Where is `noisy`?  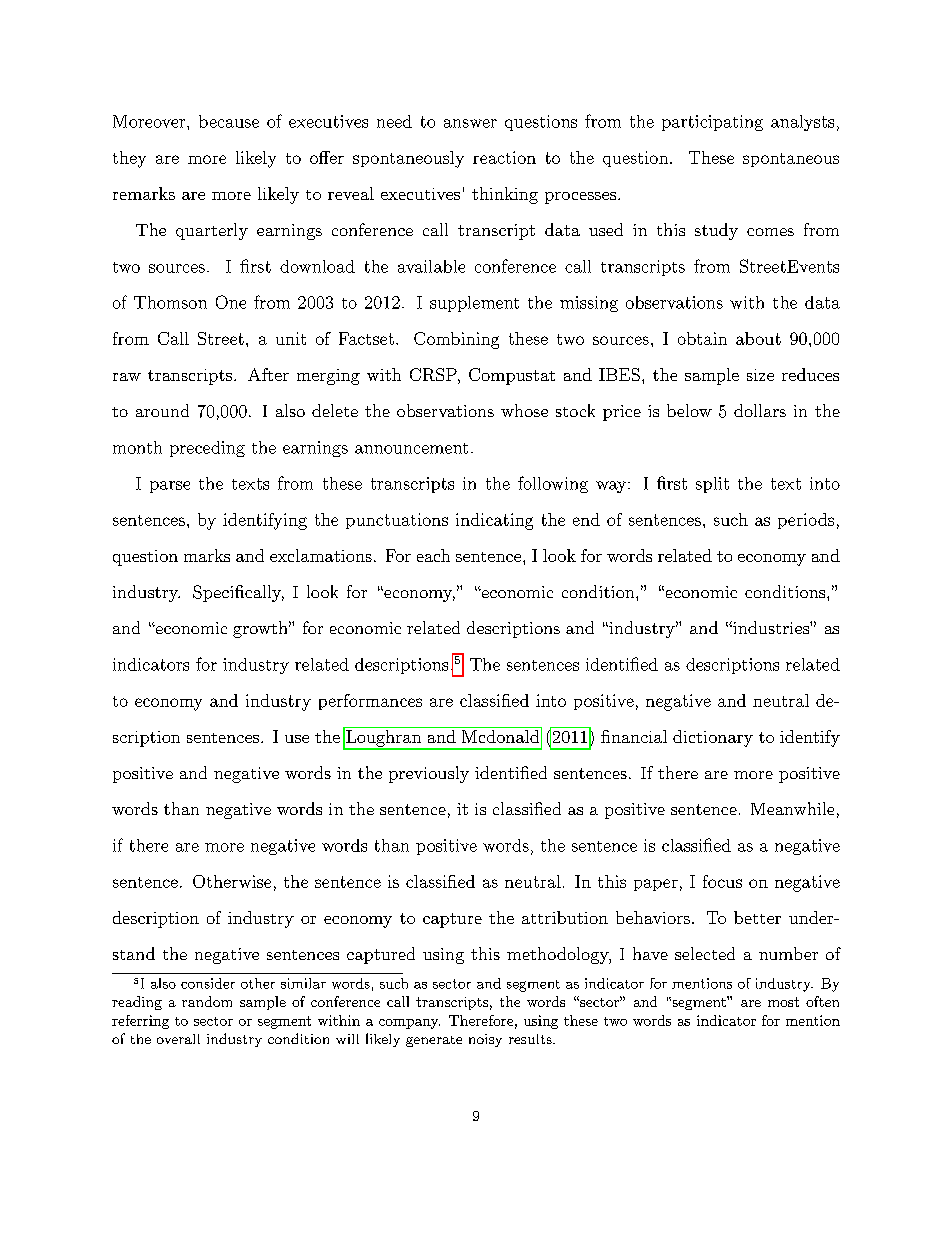 noisy is located at coordinates (485, 1040).
